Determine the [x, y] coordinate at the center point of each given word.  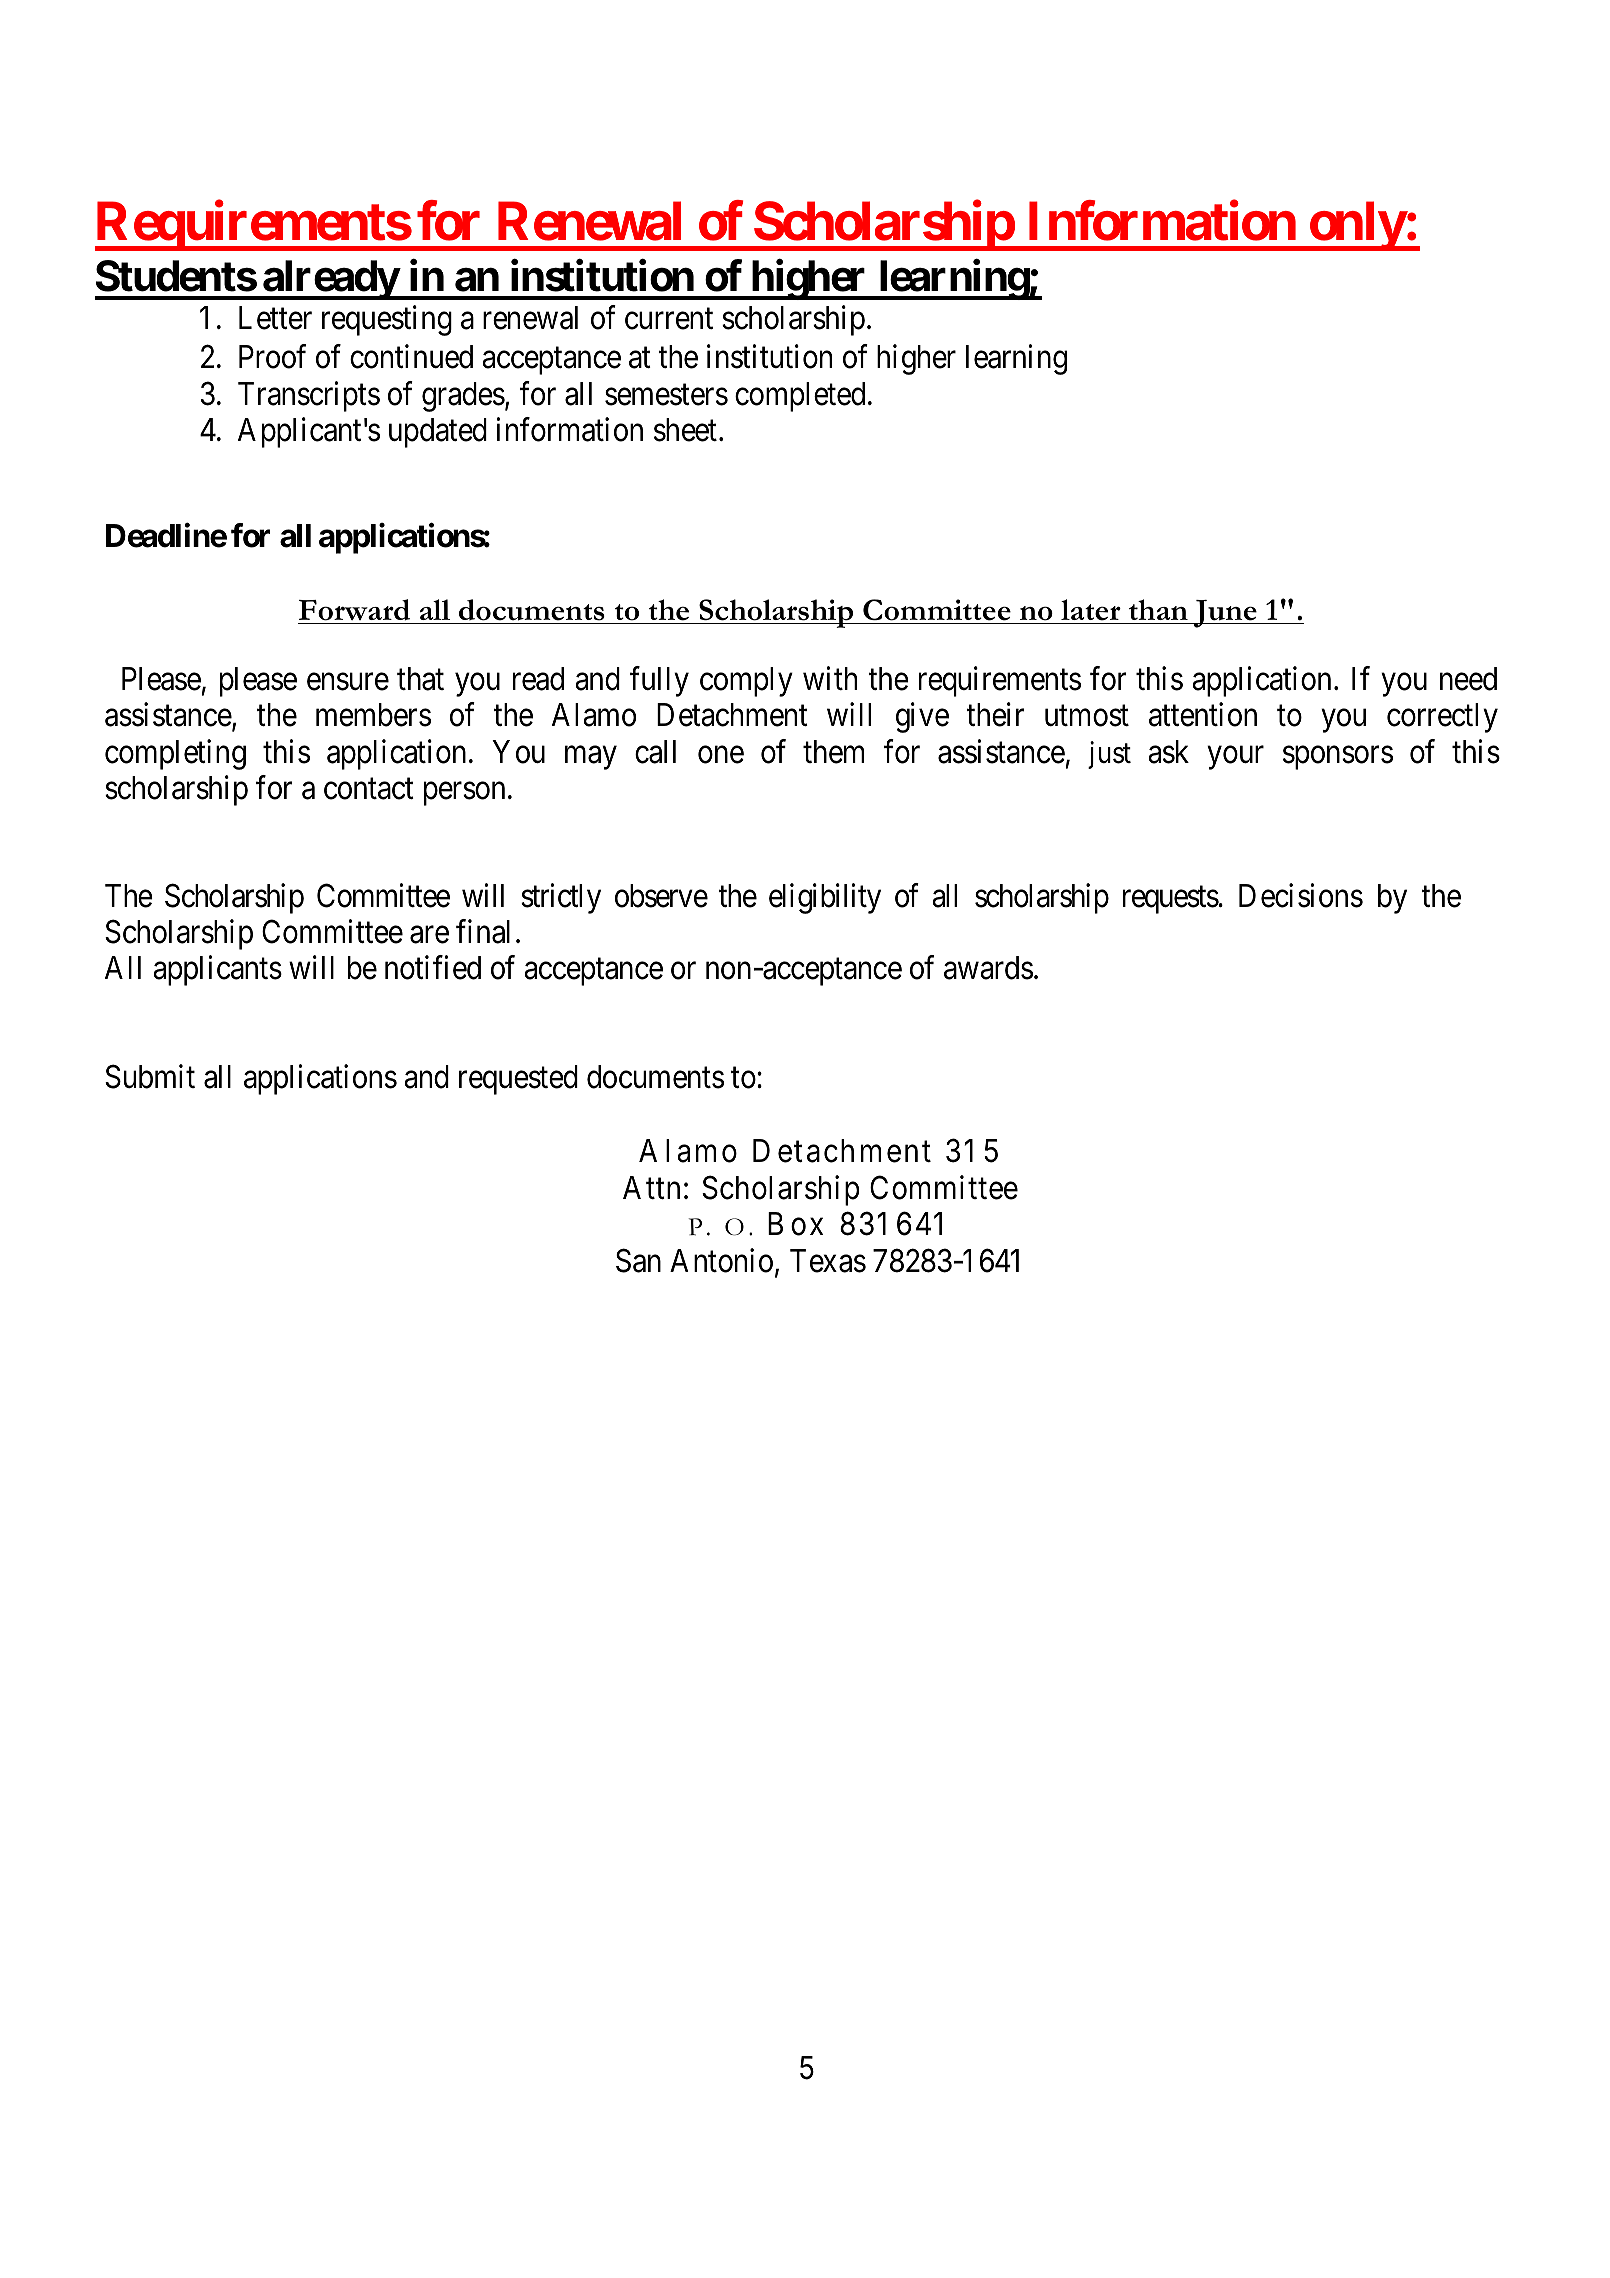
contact [369, 789]
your [1235, 758]
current [669, 319]
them [833, 752]
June [1225, 614]
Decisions [1301, 895]
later [1091, 610]
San [638, 1260]
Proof [272, 357]
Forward [354, 610]
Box [795, 1224]
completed [800, 397]
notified [433, 968]
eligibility [825, 898]
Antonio [721, 1260]
